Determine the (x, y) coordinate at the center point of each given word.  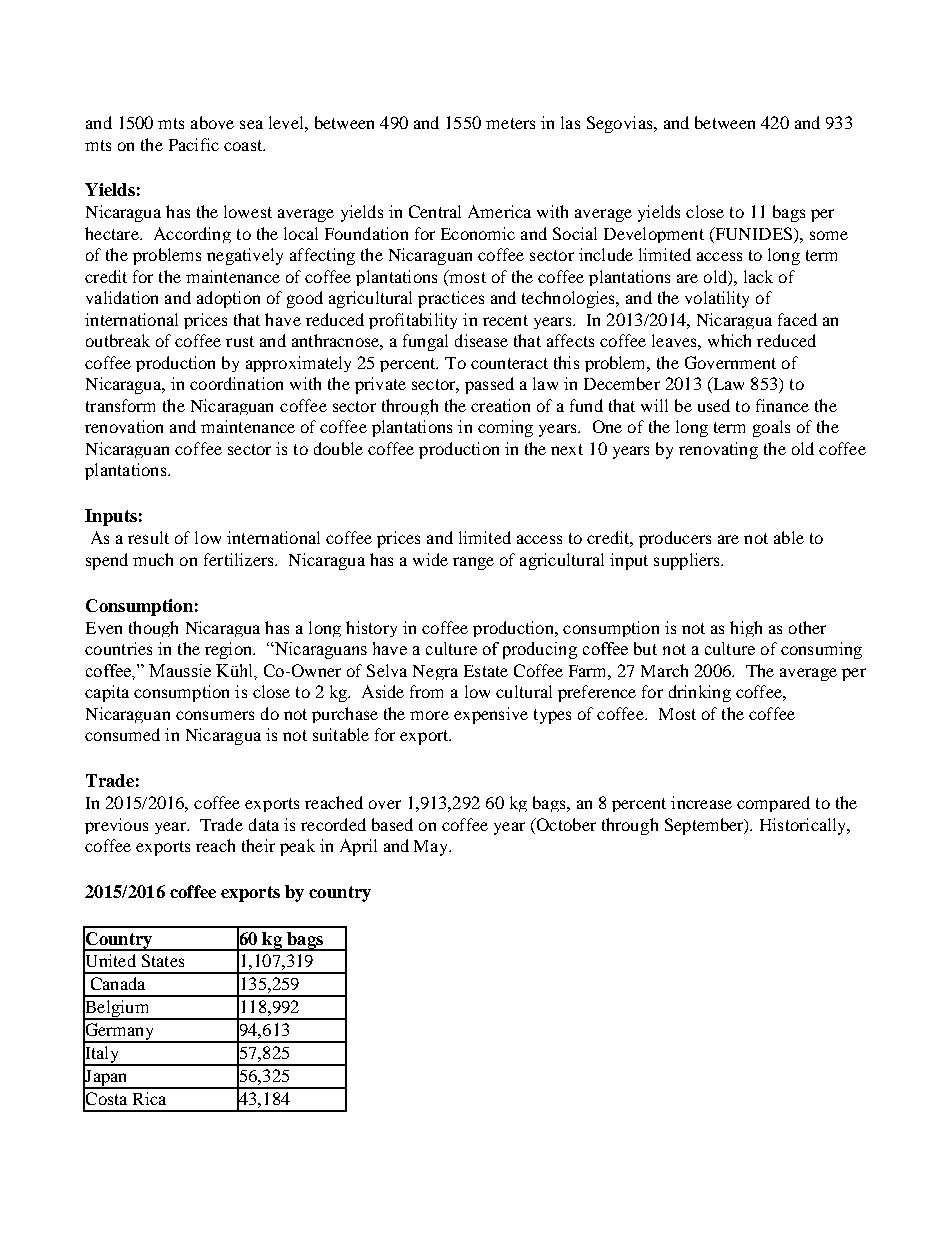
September (705, 826)
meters (510, 123)
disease (481, 340)
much (153, 559)
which (729, 340)
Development (654, 235)
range (473, 563)
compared (773, 804)
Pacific (194, 144)
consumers (215, 715)
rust (240, 341)
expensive (491, 715)
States (163, 960)
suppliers (688, 561)
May (432, 848)
